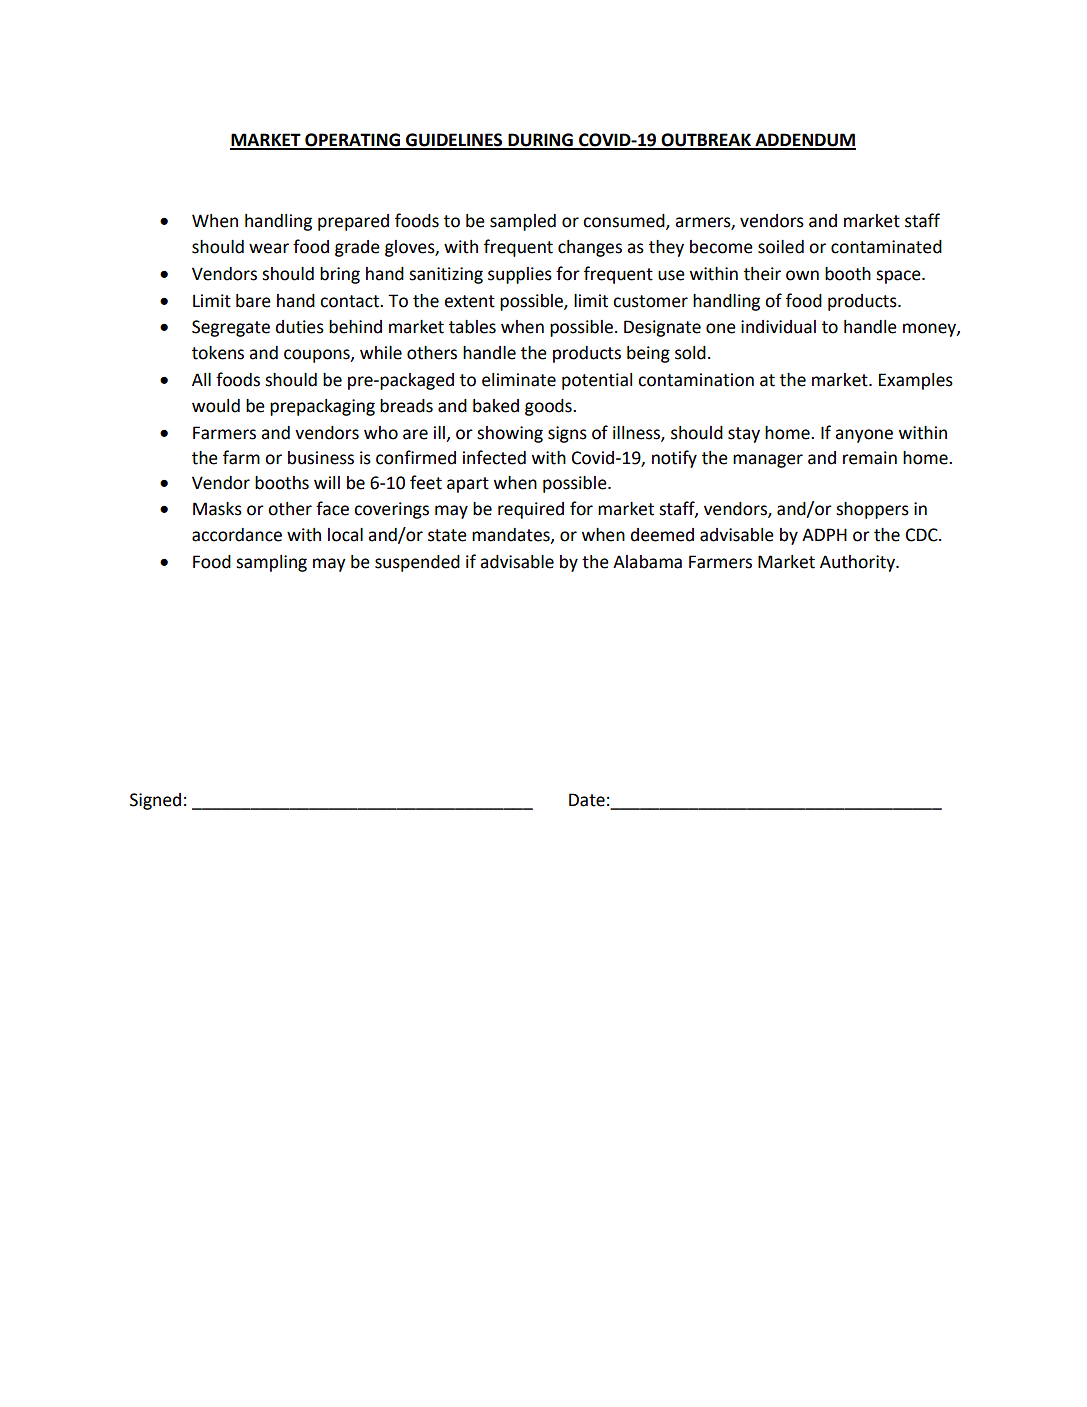  Describe the element at coordinates (271, 563) in the document. I see `sampling` at that location.
